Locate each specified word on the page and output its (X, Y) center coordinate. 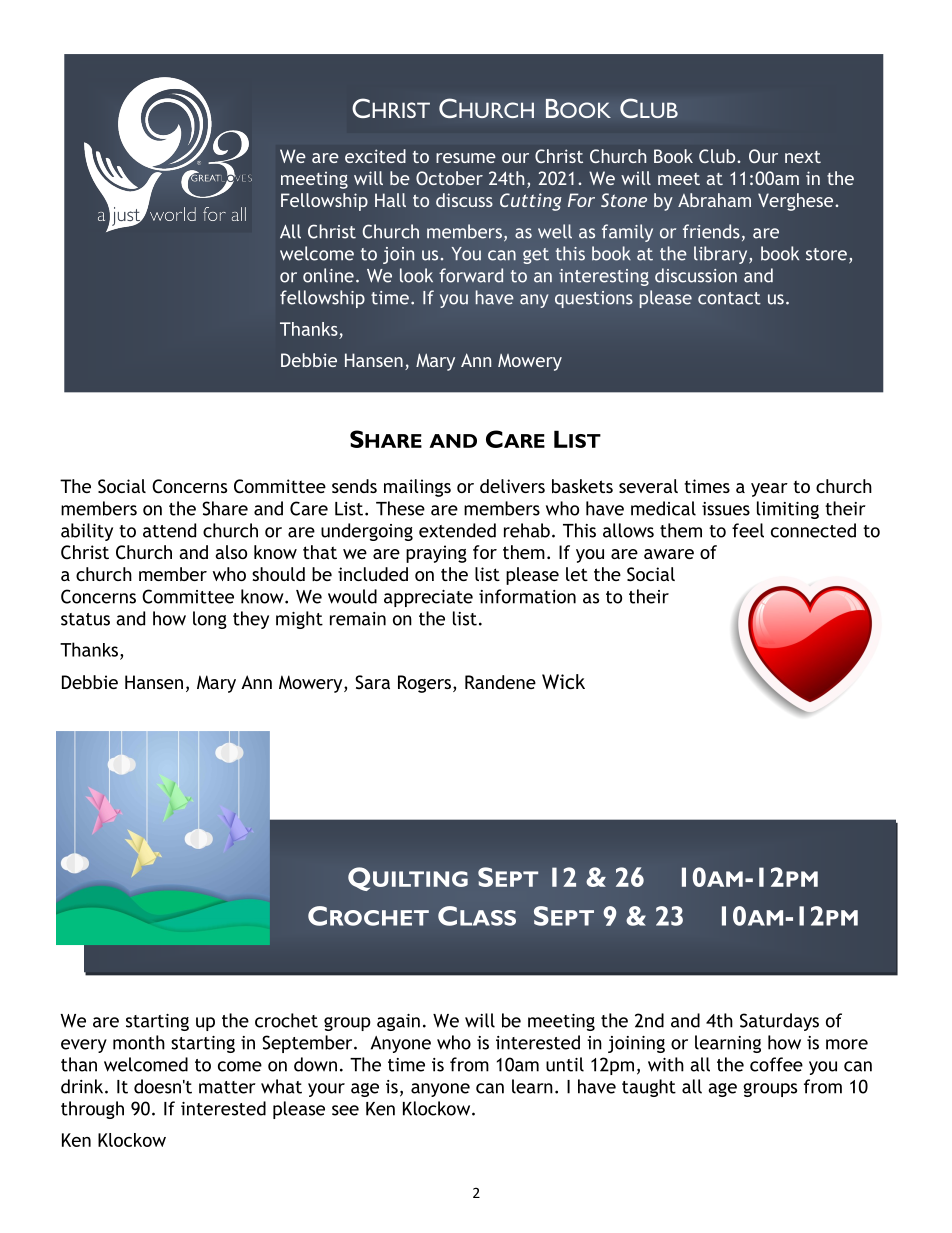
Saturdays (779, 1022)
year (769, 490)
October (449, 178)
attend (169, 530)
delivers (512, 486)
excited (375, 156)
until (565, 1064)
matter (227, 1087)
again (398, 1022)
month (139, 1042)
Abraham (714, 200)
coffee (776, 1064)
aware (669, 554)
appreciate (428, 598)
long (210, 620)
